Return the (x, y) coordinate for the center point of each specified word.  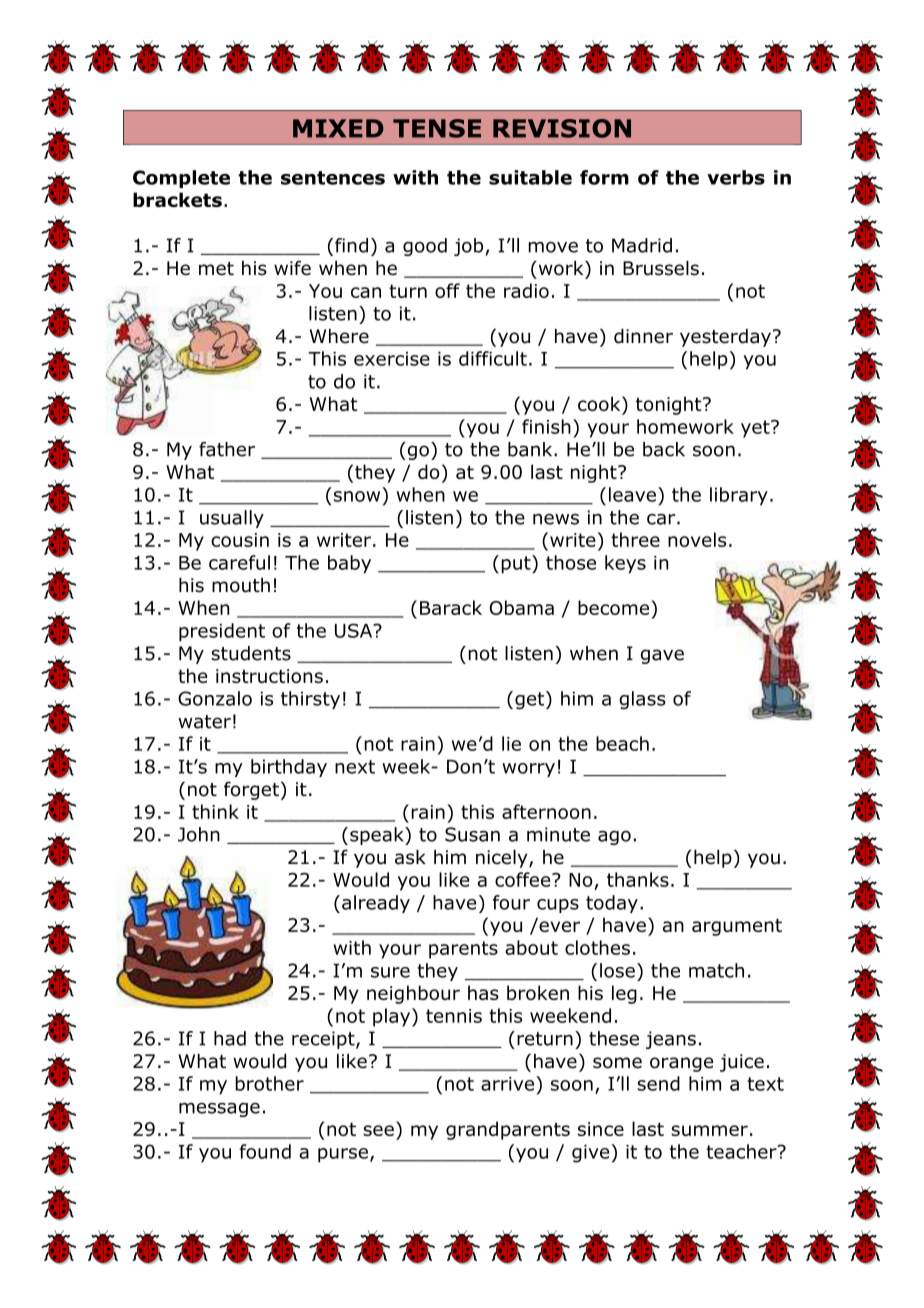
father (227, 449)
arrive (507, 1084)
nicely (503, 859)
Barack (451, 607)
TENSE (437, 128)
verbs (736, 177)
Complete (181, 179)
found (265, 1151)
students (251, 653)
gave (662, 656)
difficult (493, 358)
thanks (638, 879)
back (664, 449)
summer (709, 1130)
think (215, 811)
